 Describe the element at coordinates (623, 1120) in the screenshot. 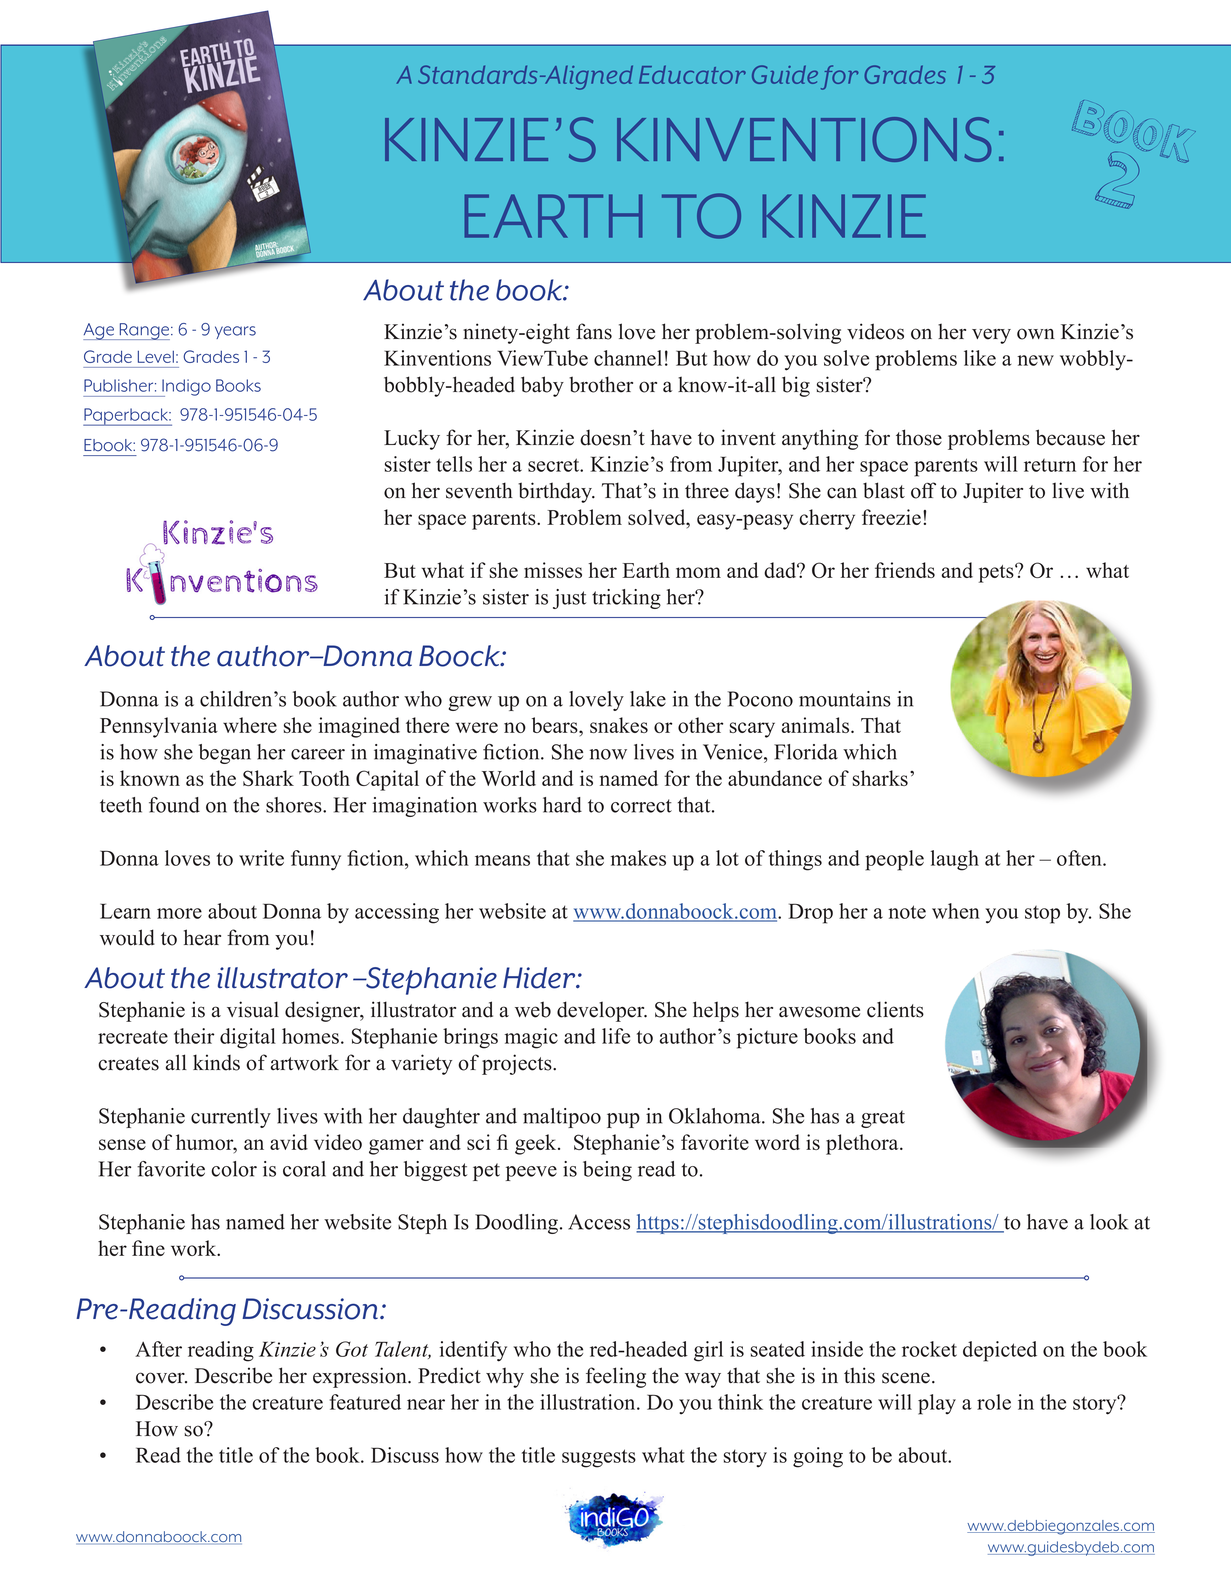

I see `pup` at that location.
